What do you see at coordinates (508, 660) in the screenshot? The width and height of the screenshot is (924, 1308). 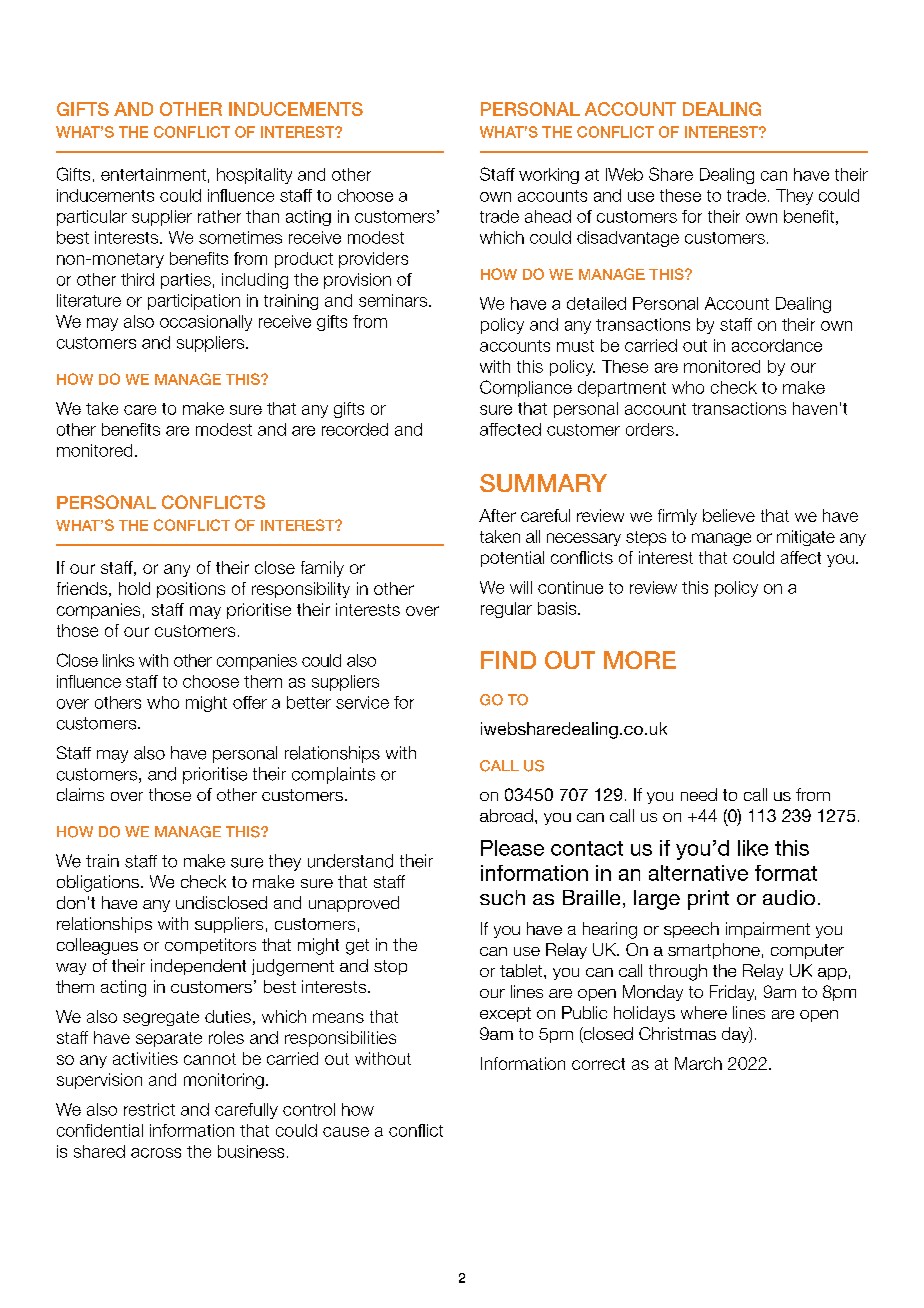 I see `FIND` at bounding box center [508, 660].
